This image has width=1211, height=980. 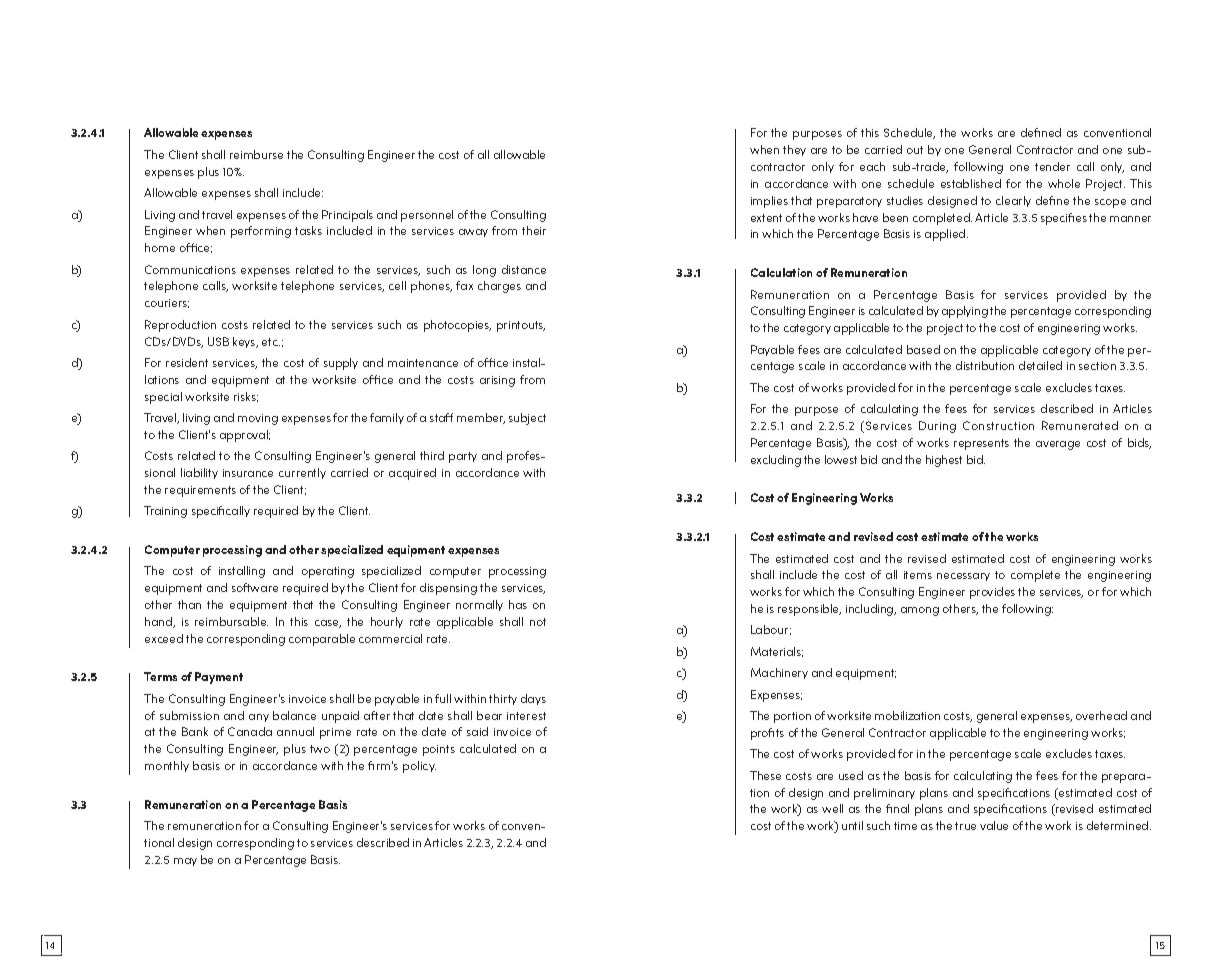 I want to click on well, so click(x=832, y=808).
